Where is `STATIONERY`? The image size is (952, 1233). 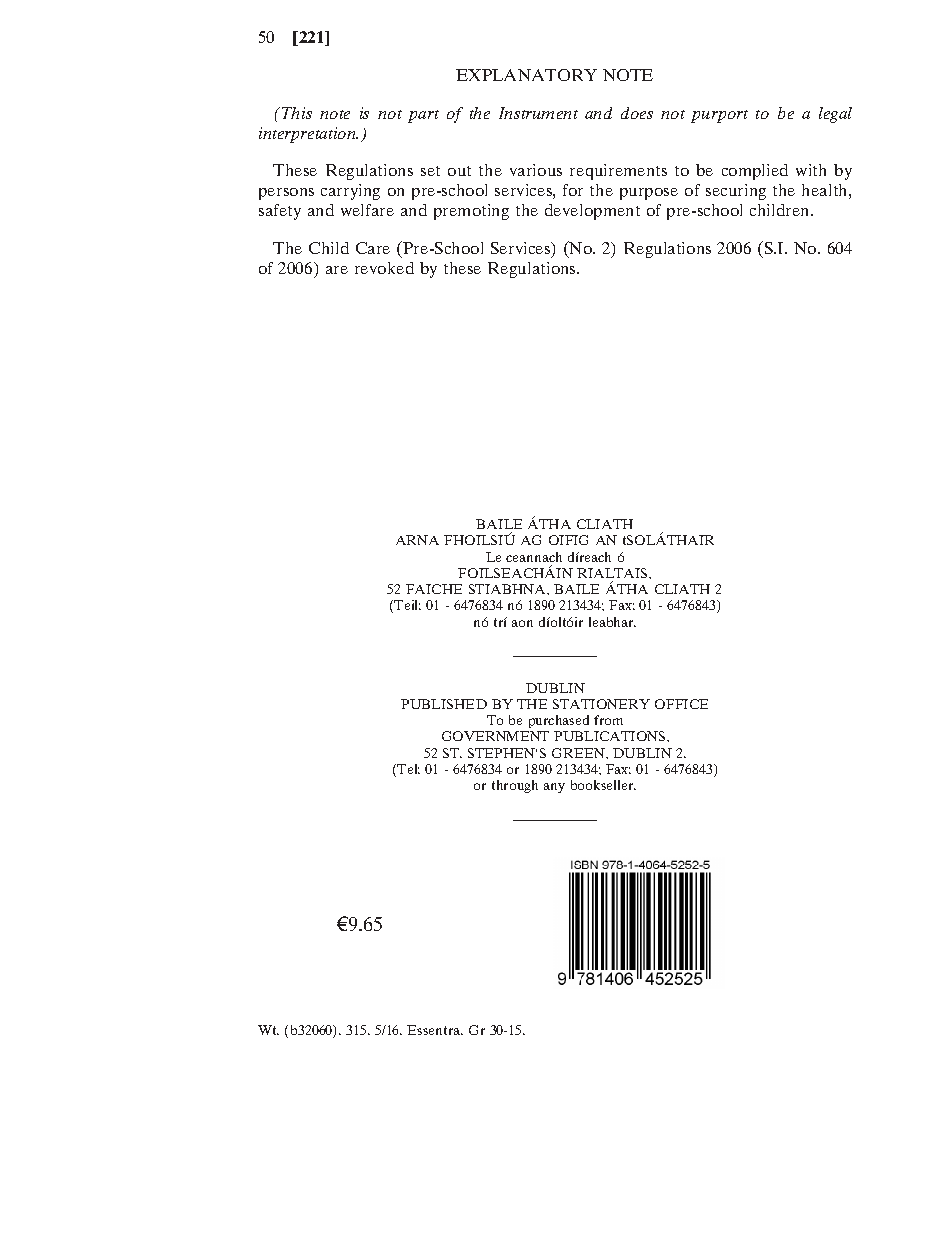
STATIONERY is located at coordinates (601, 704).
